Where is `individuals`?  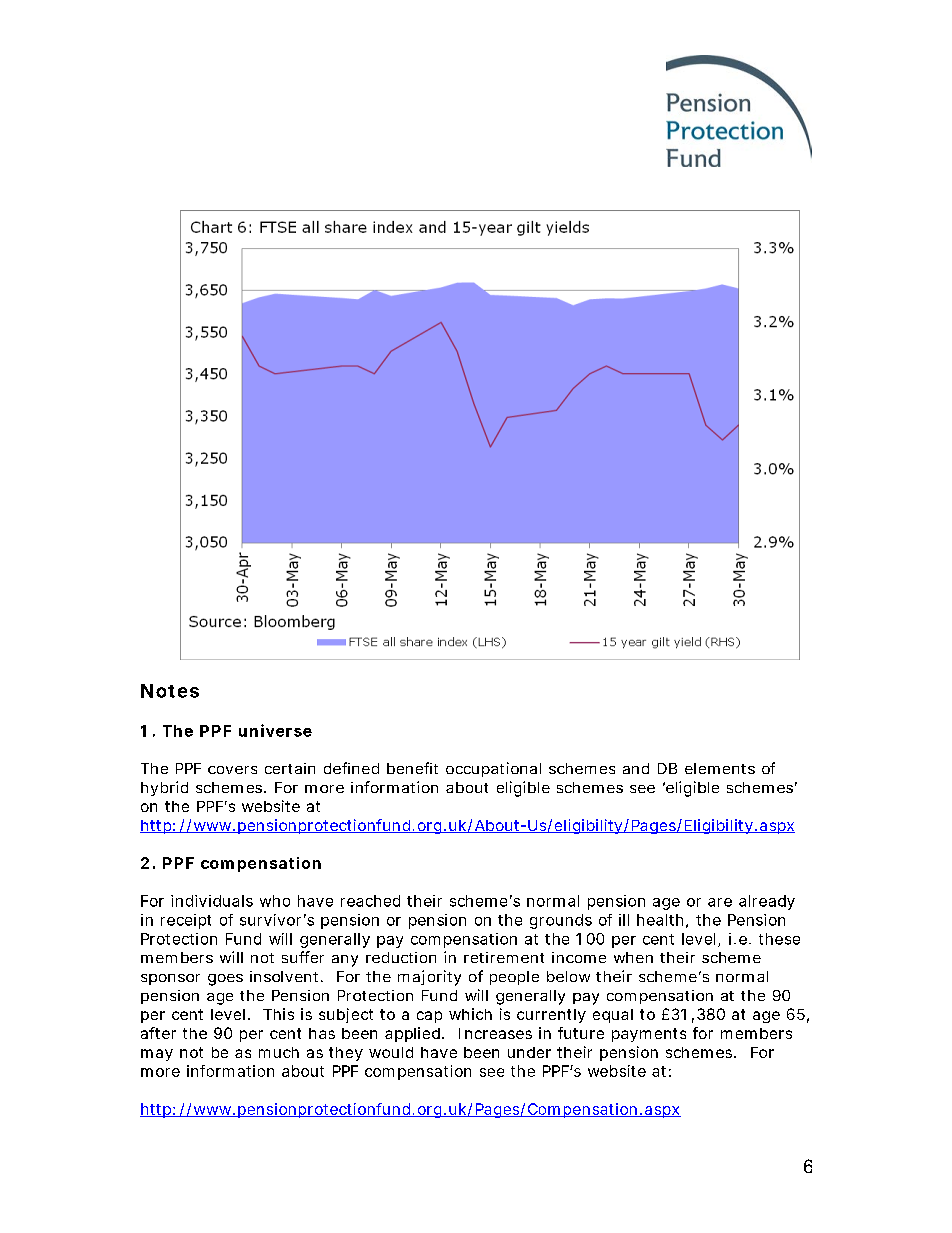 individuals is located at coordinates (212, 901).
